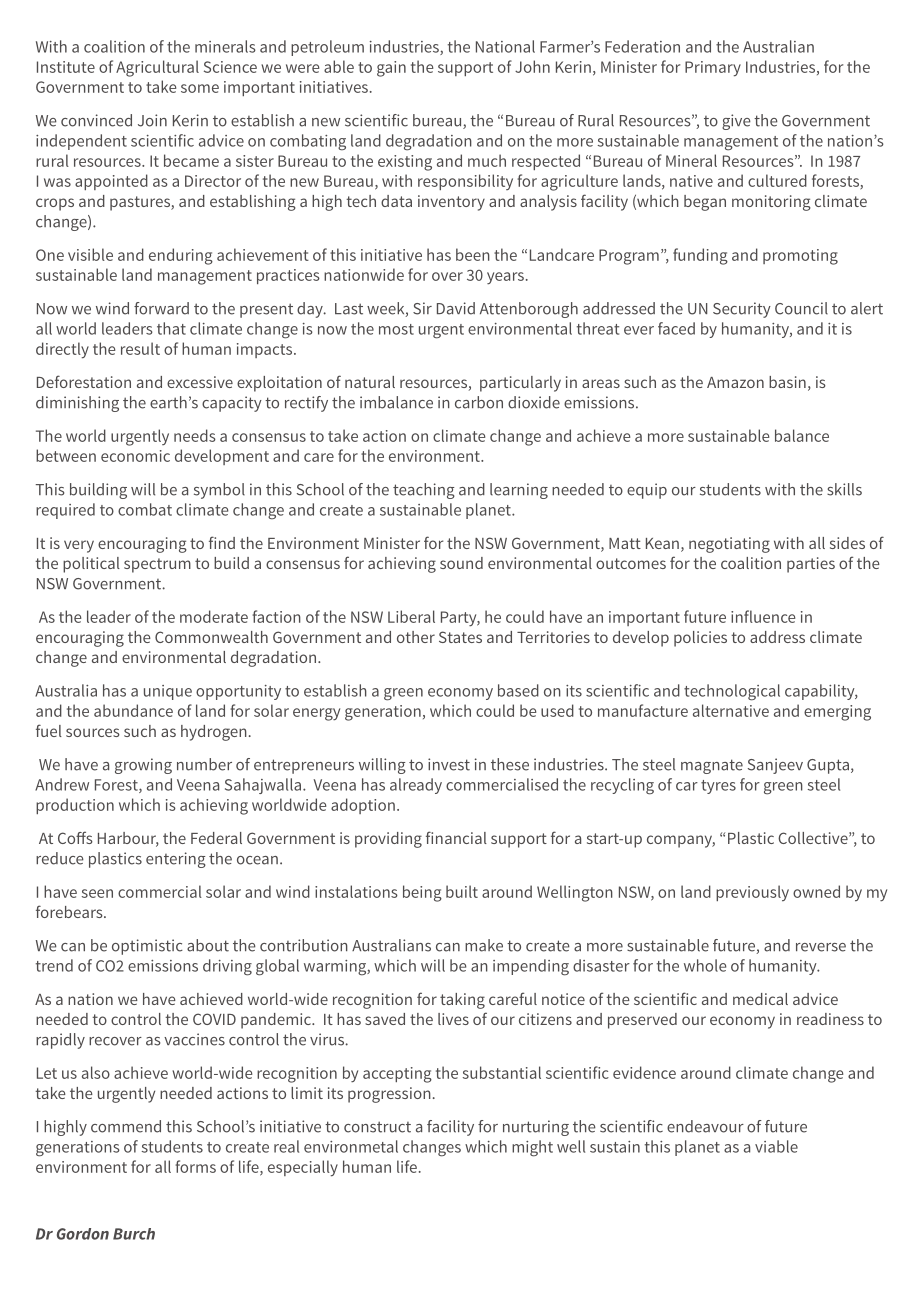 The height and width of the image is (1308, 924). Describe the element at coordinates (718, 787) in the image. I see `tyres` at that location.
